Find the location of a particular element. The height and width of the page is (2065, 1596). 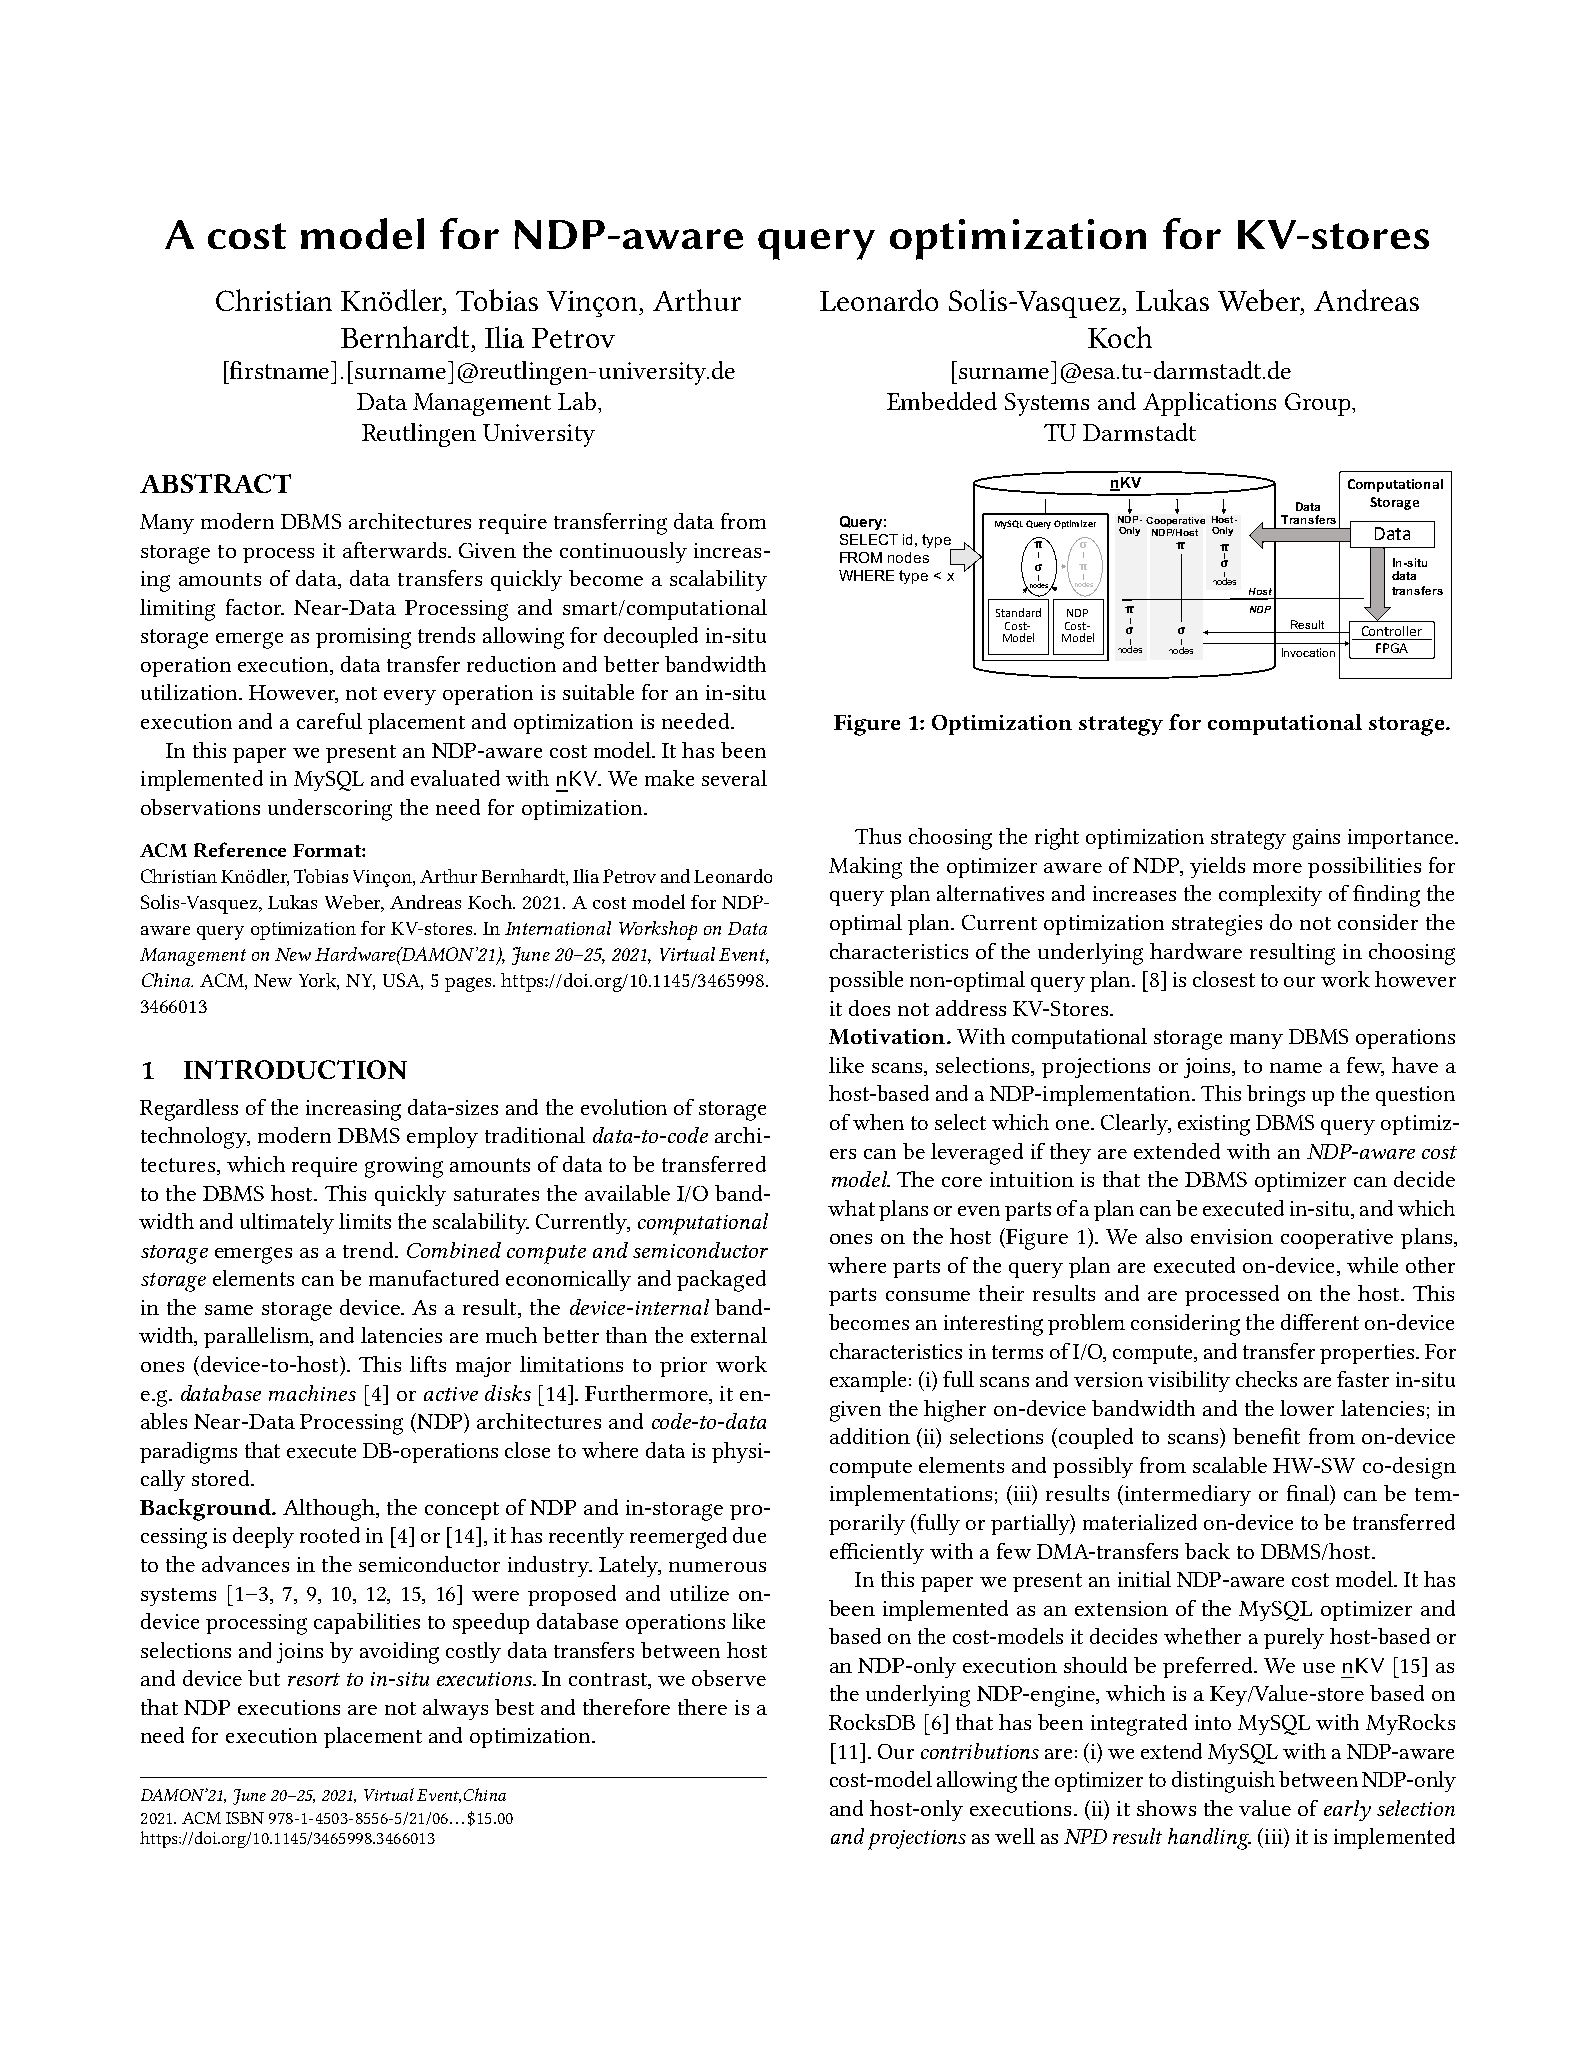

addition is located at coordinates (870, 1436).
